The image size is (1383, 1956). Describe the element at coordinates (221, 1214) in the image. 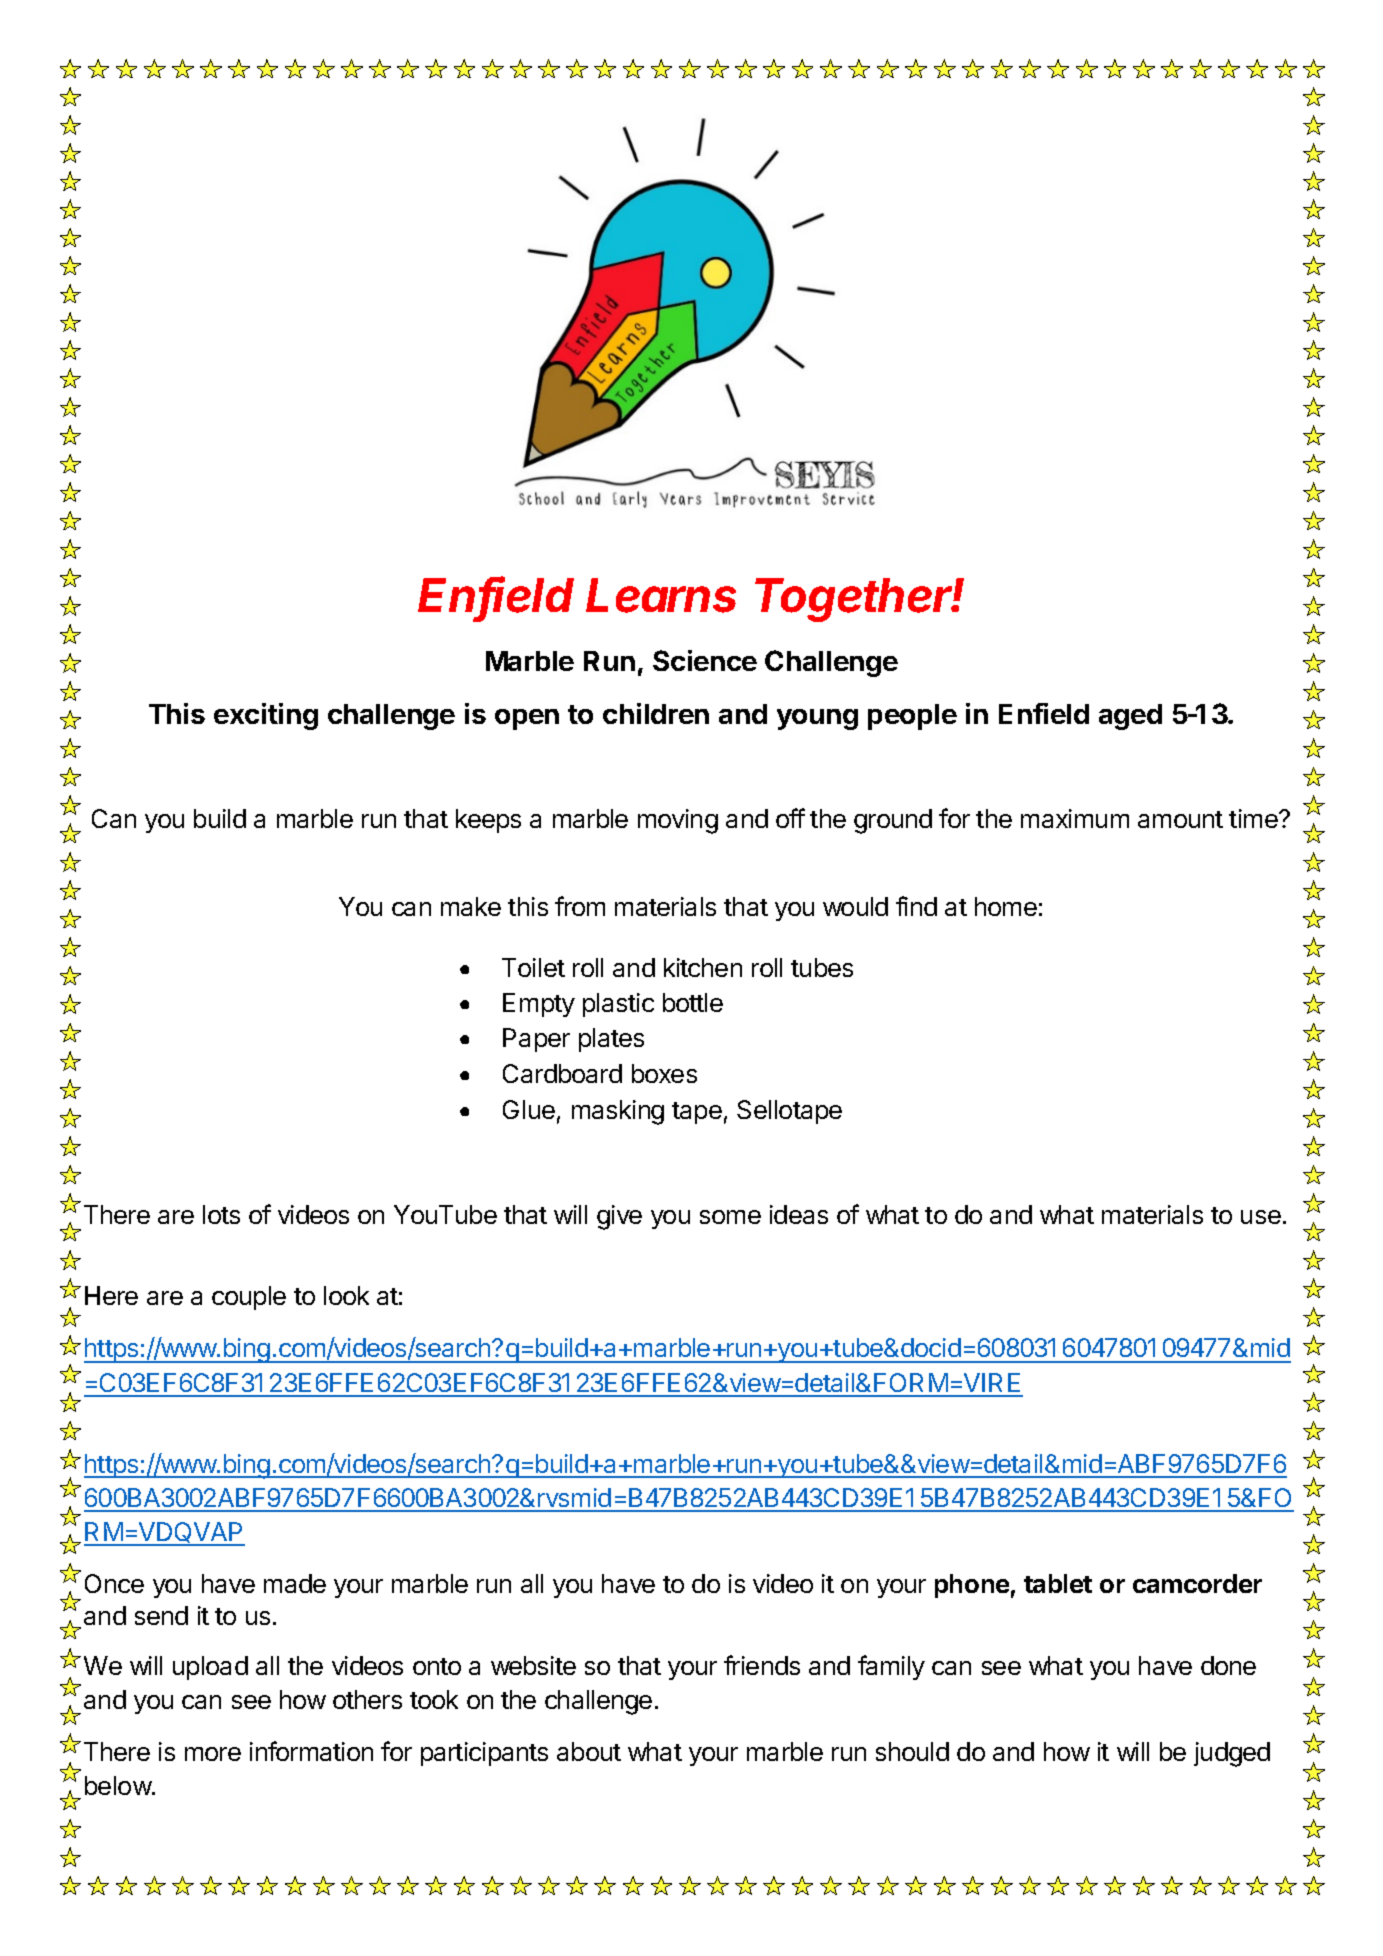

I see `lots` at that location.
